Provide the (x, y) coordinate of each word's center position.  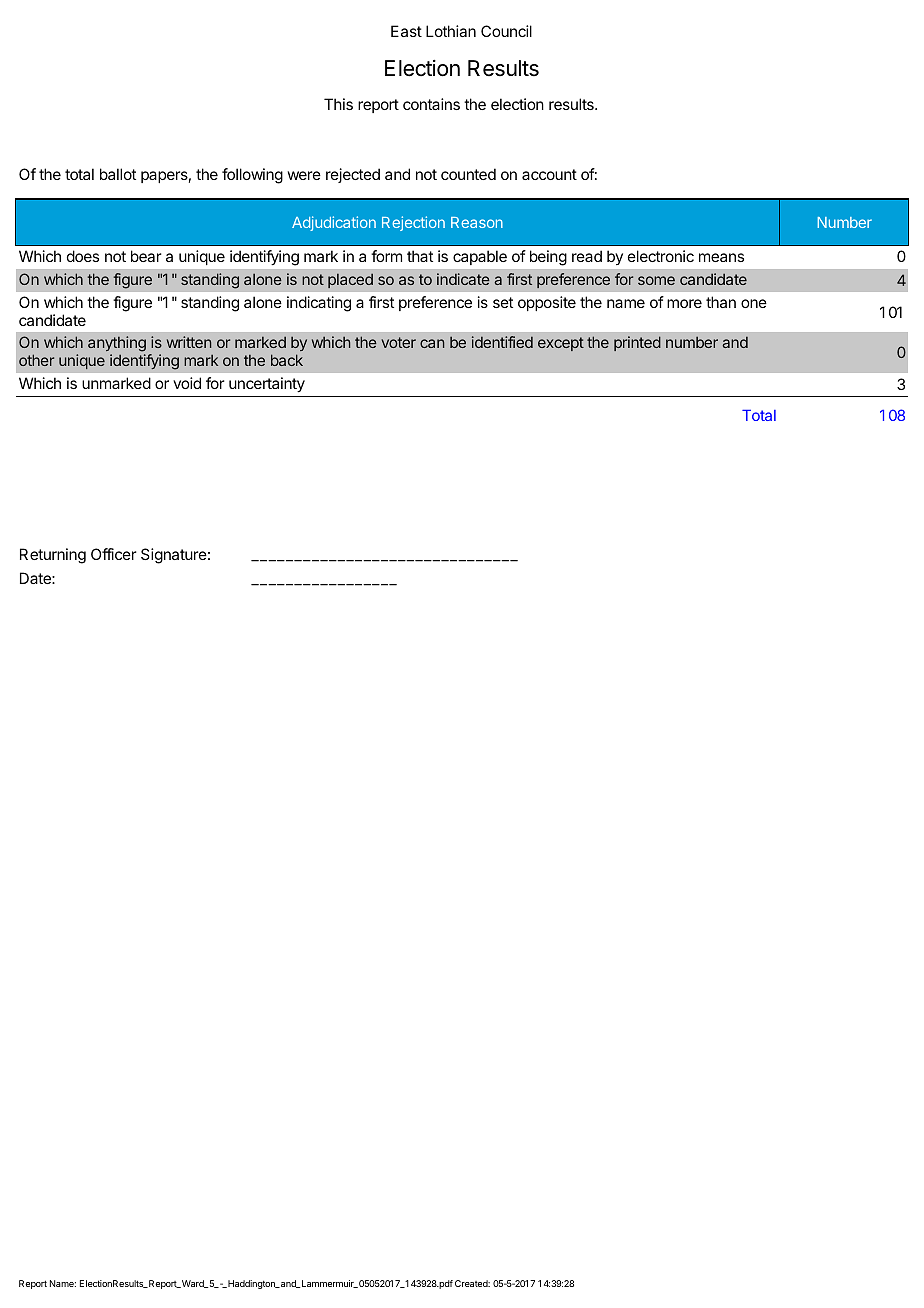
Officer (114, 554)
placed (350, 281)
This (338, 104)
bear (146, 256)
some (656, 280)
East (406, 31)
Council (506, 31)
